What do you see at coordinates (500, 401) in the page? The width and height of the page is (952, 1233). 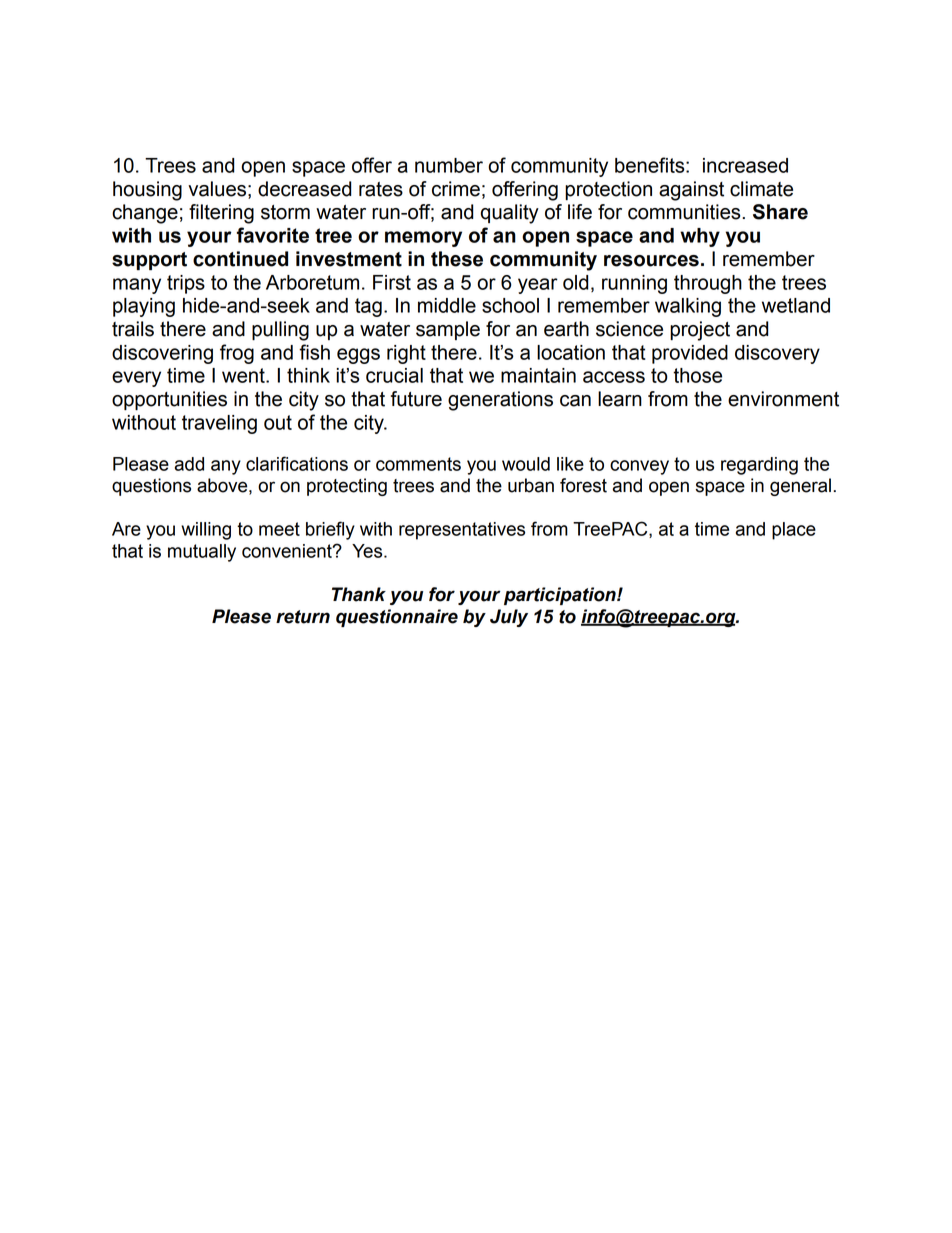 I see `generations` at bounding box center [500, 401].
